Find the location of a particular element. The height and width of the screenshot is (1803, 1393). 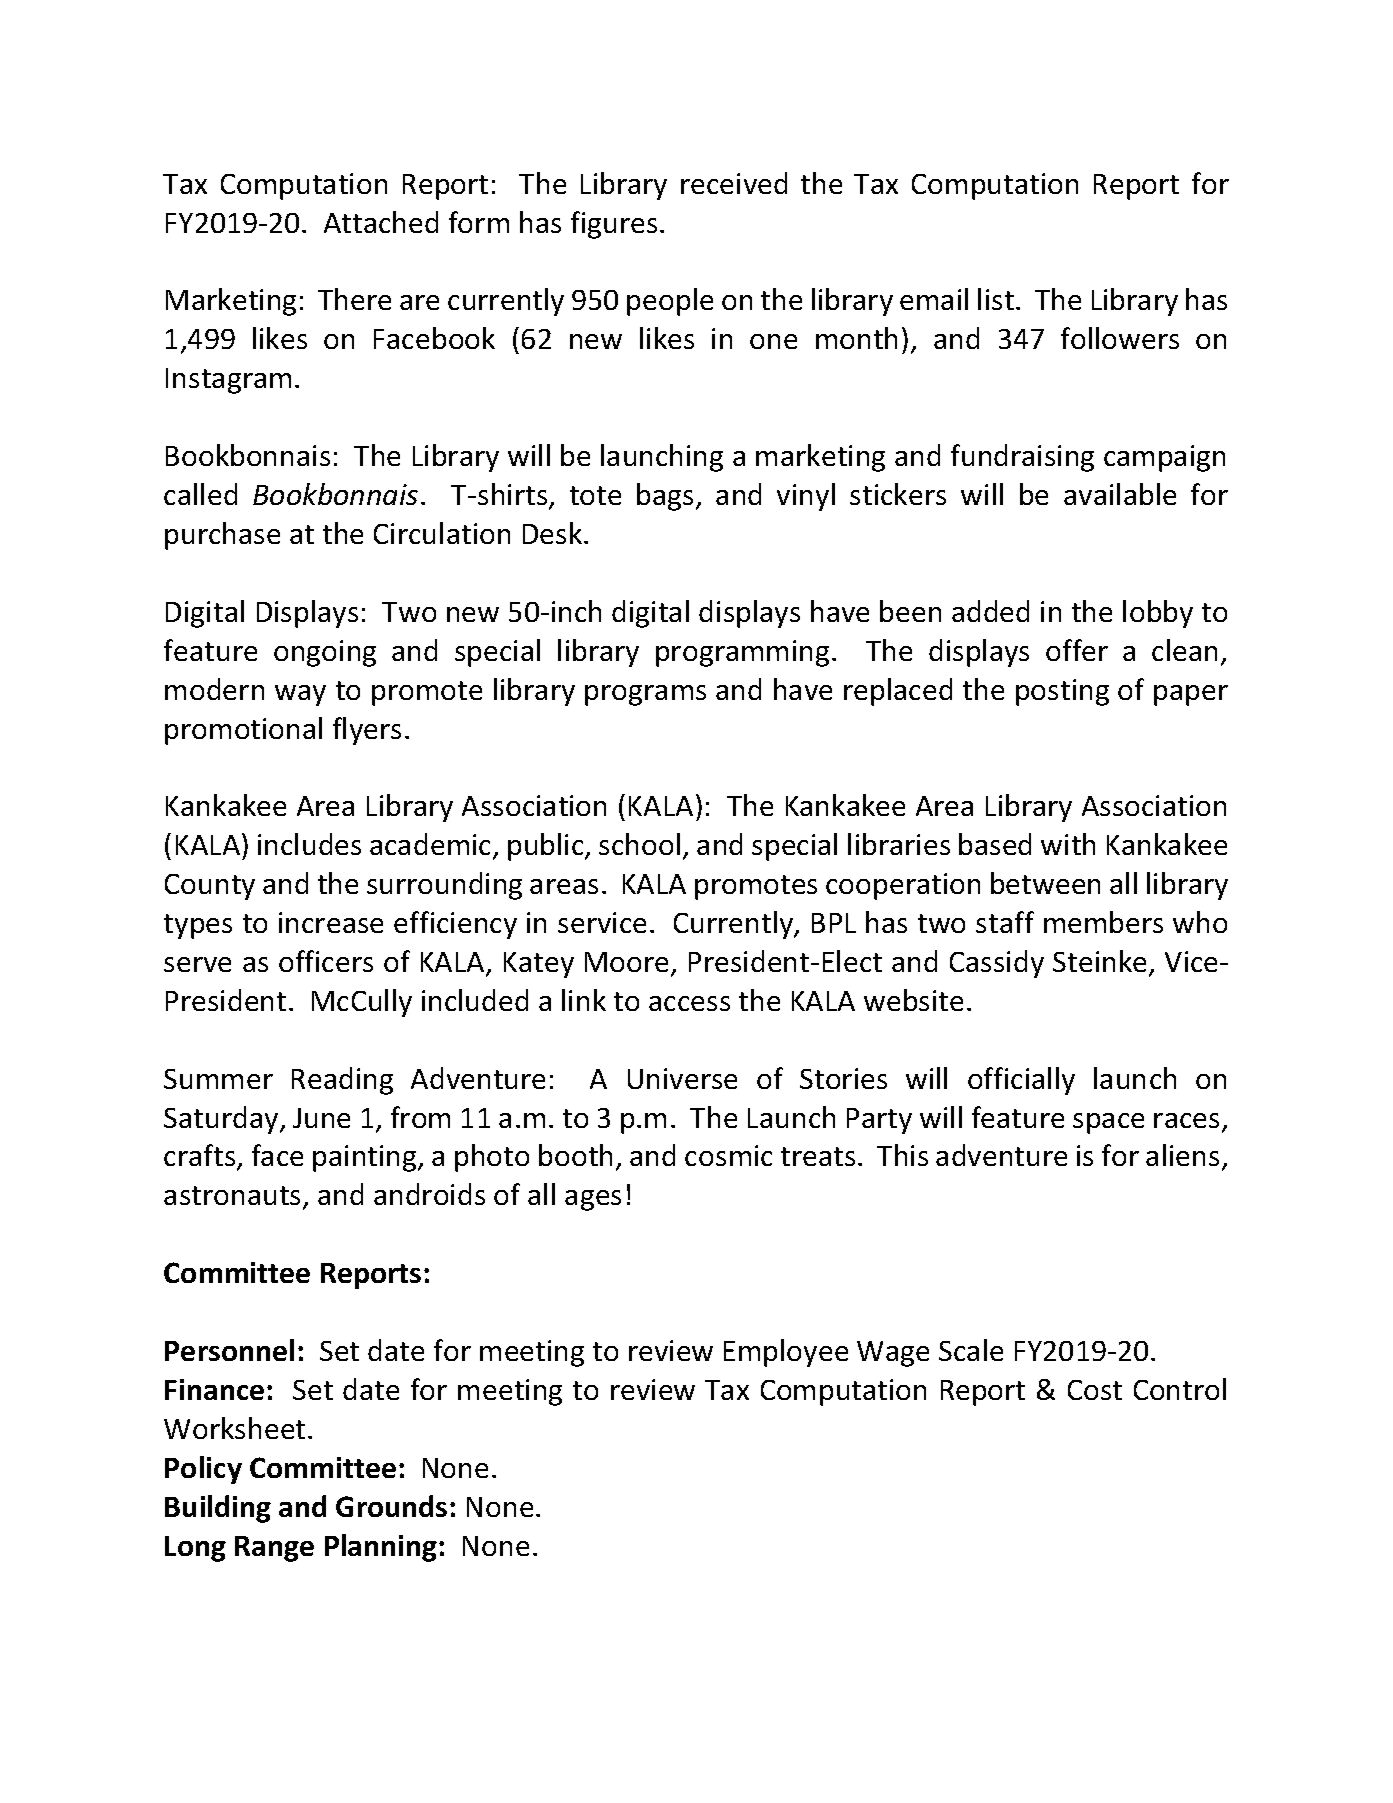

with is located at coordinates (1068, 844).
